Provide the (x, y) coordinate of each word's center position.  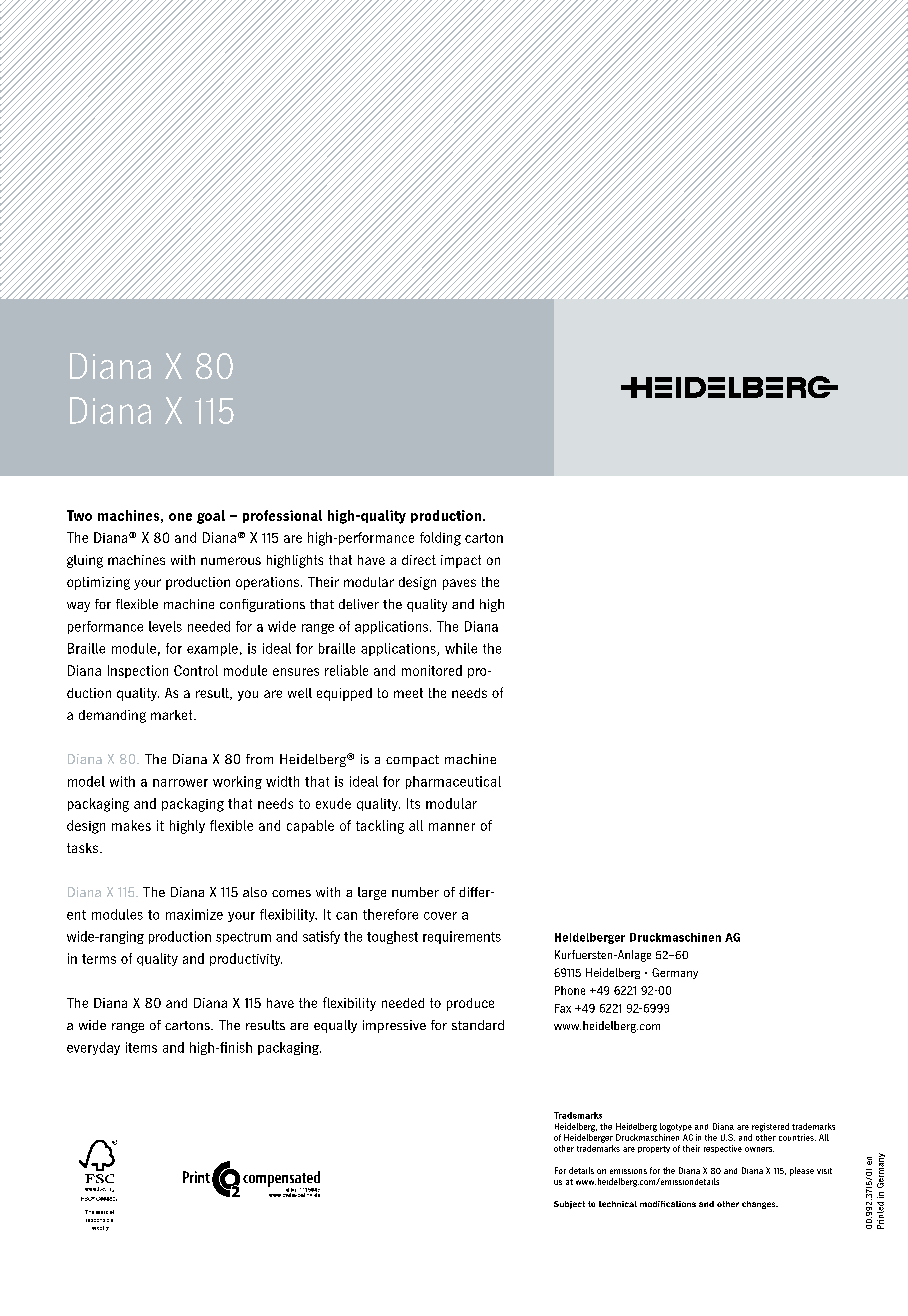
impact (461, 561)
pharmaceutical (453, 782)
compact (412, 761)
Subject (569, 1205)
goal (211, 517)
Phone (570, 990)
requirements (462, 937)
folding (440, 539)
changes (760, 1205)
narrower (180, 783)
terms (99, 959)
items (141, 1047)
